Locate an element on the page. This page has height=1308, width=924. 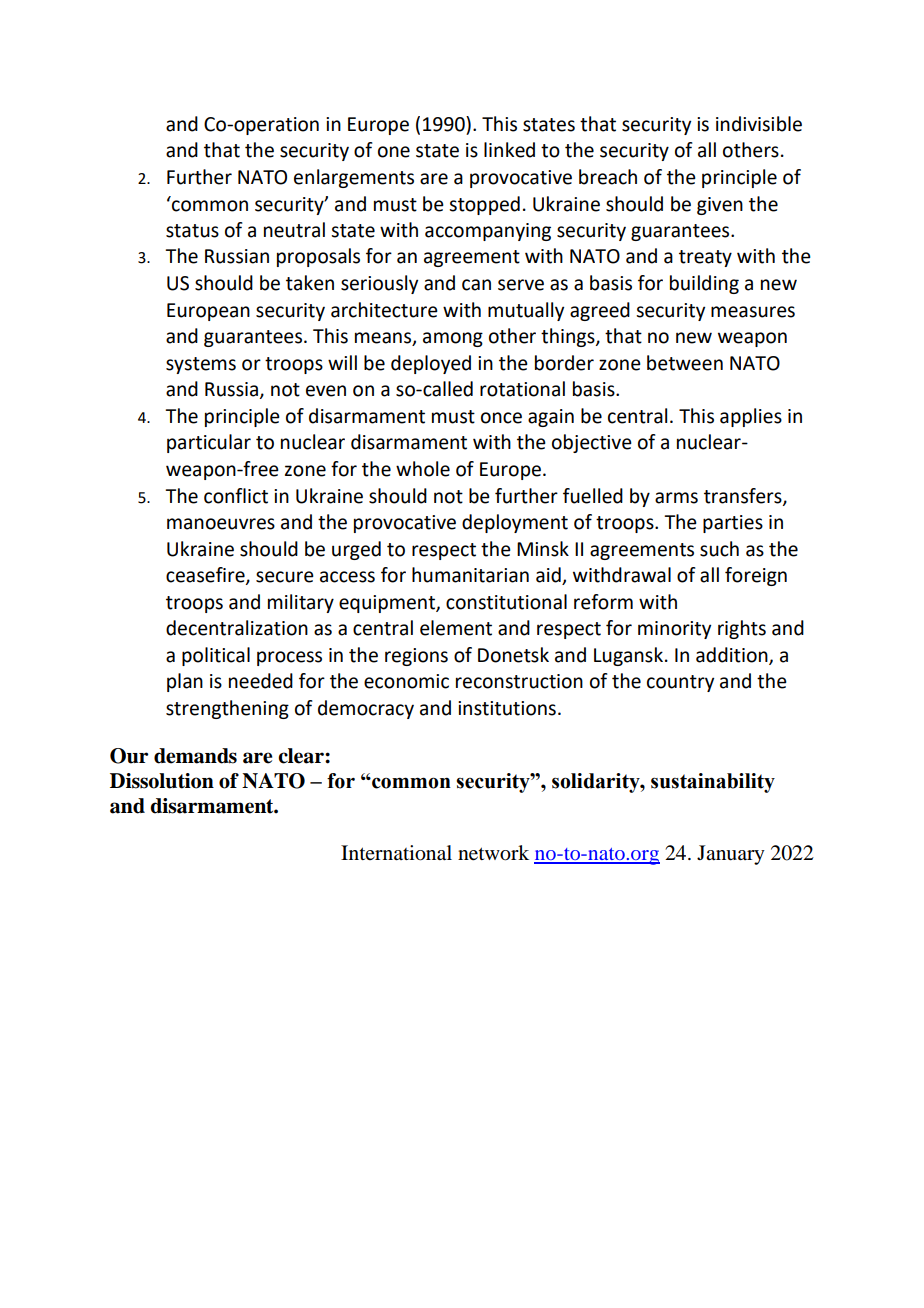
regions is located at coordinates (416, 657).
